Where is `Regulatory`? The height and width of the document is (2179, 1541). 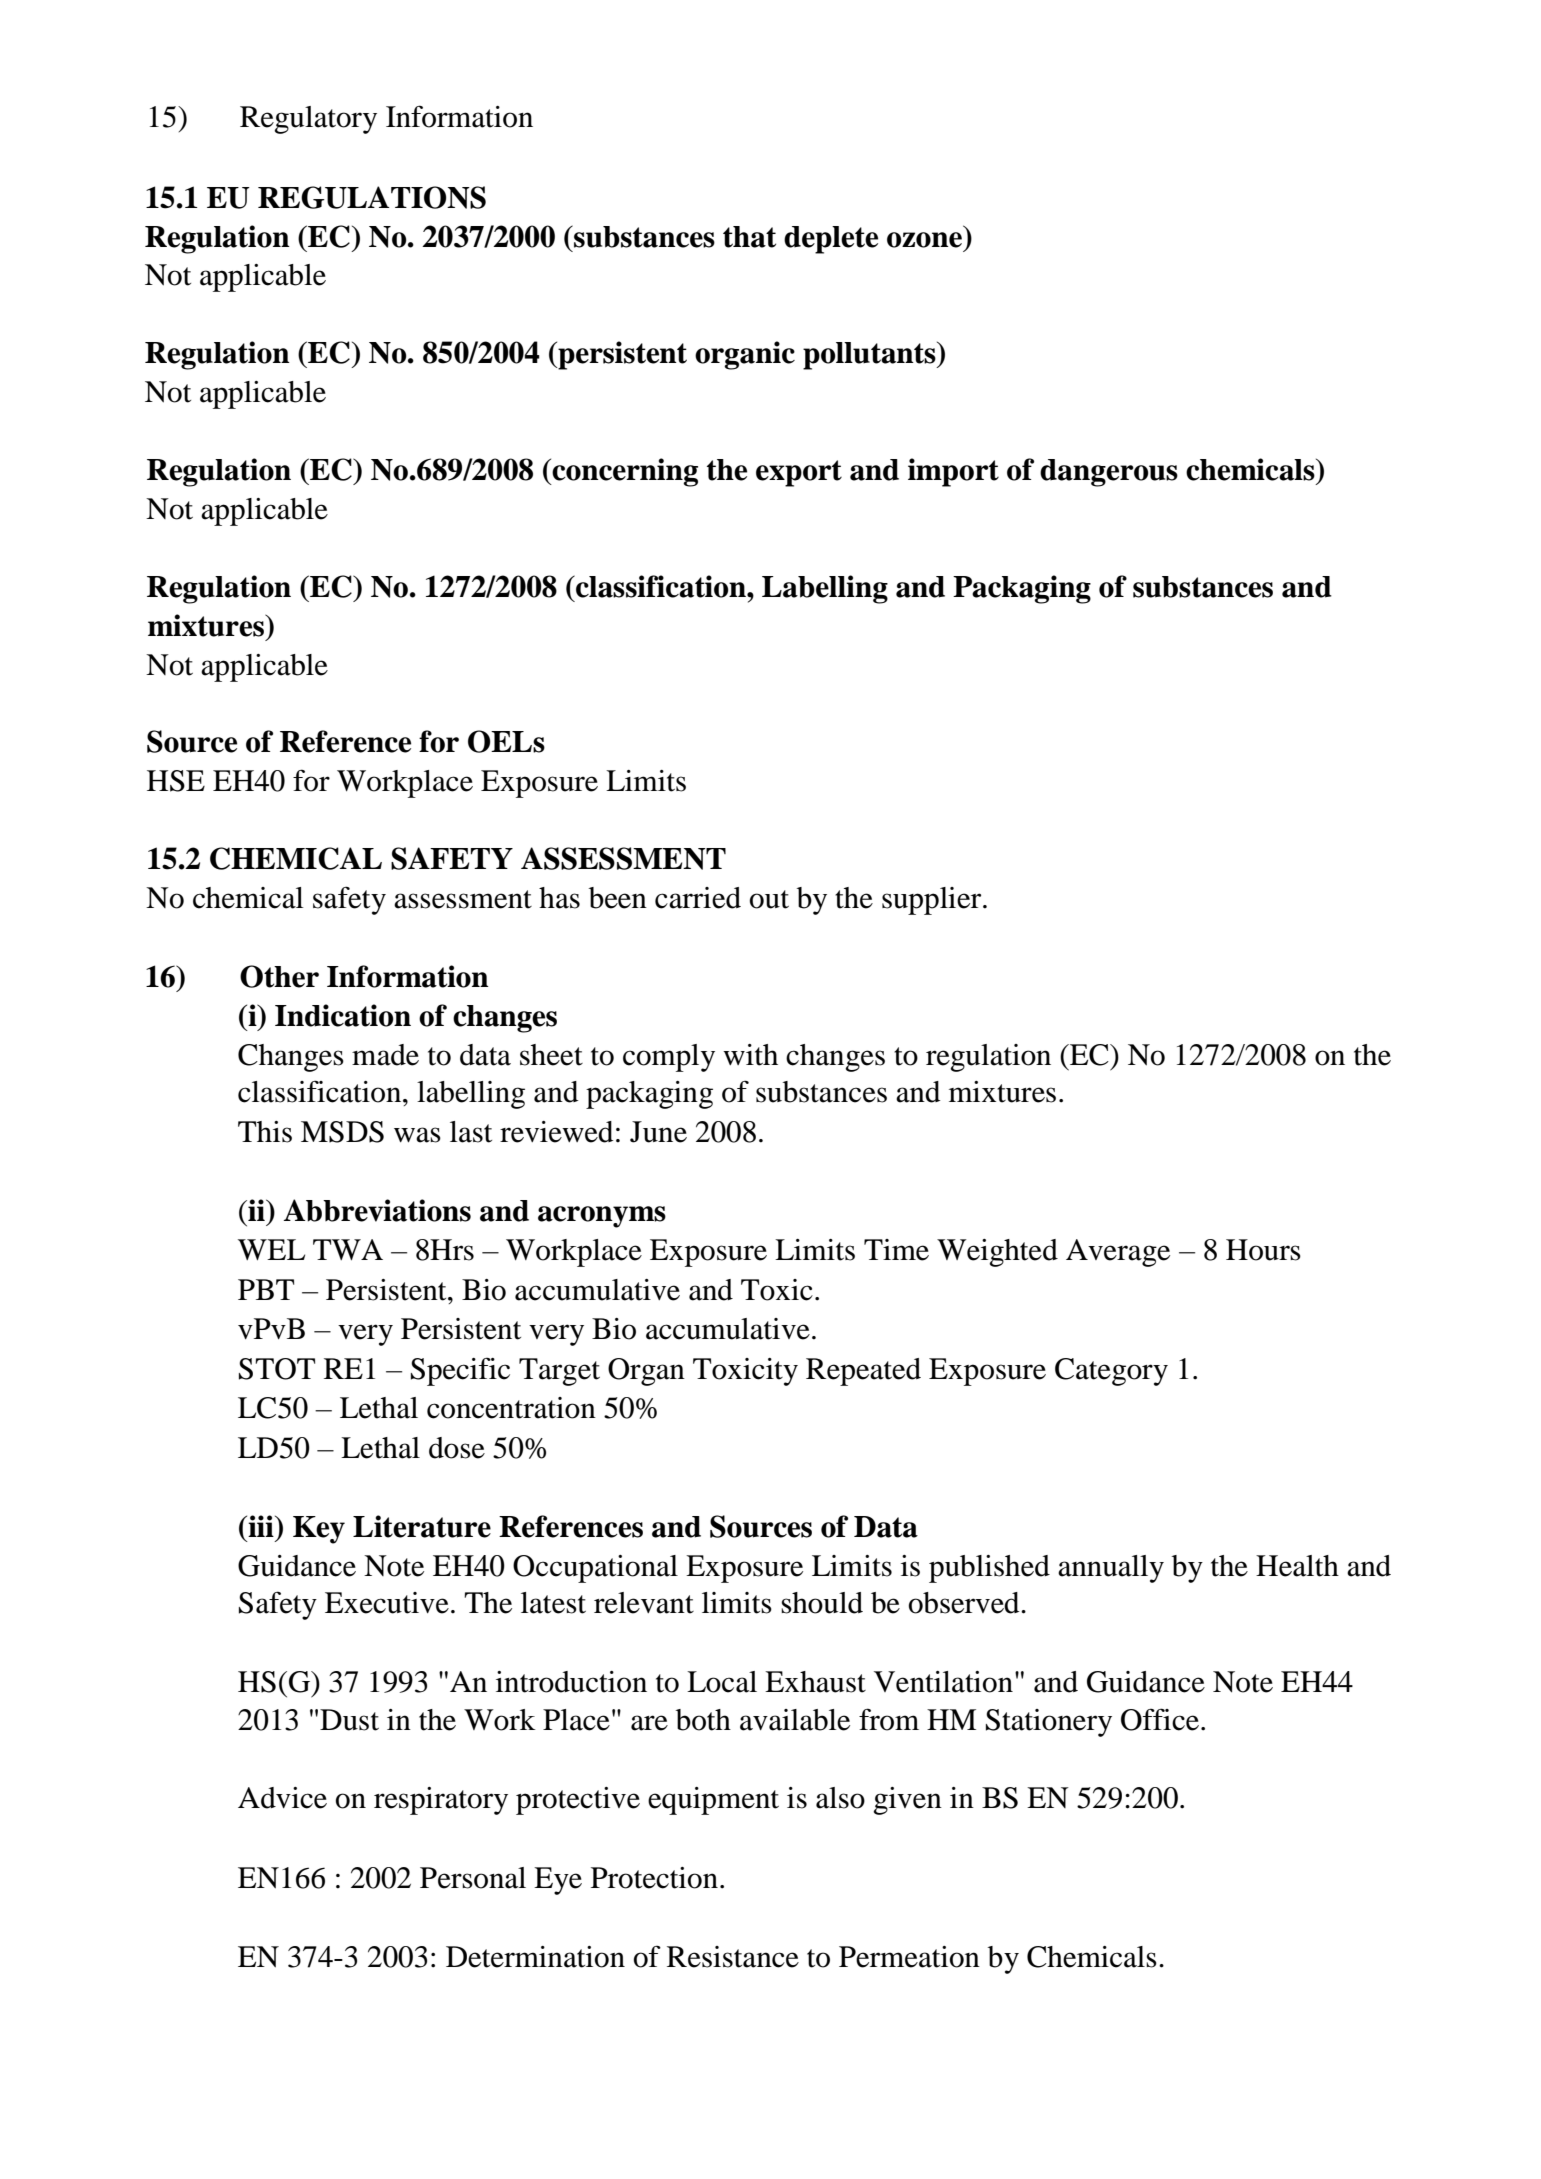 Regulatory is located at coordinates (308, 120).
